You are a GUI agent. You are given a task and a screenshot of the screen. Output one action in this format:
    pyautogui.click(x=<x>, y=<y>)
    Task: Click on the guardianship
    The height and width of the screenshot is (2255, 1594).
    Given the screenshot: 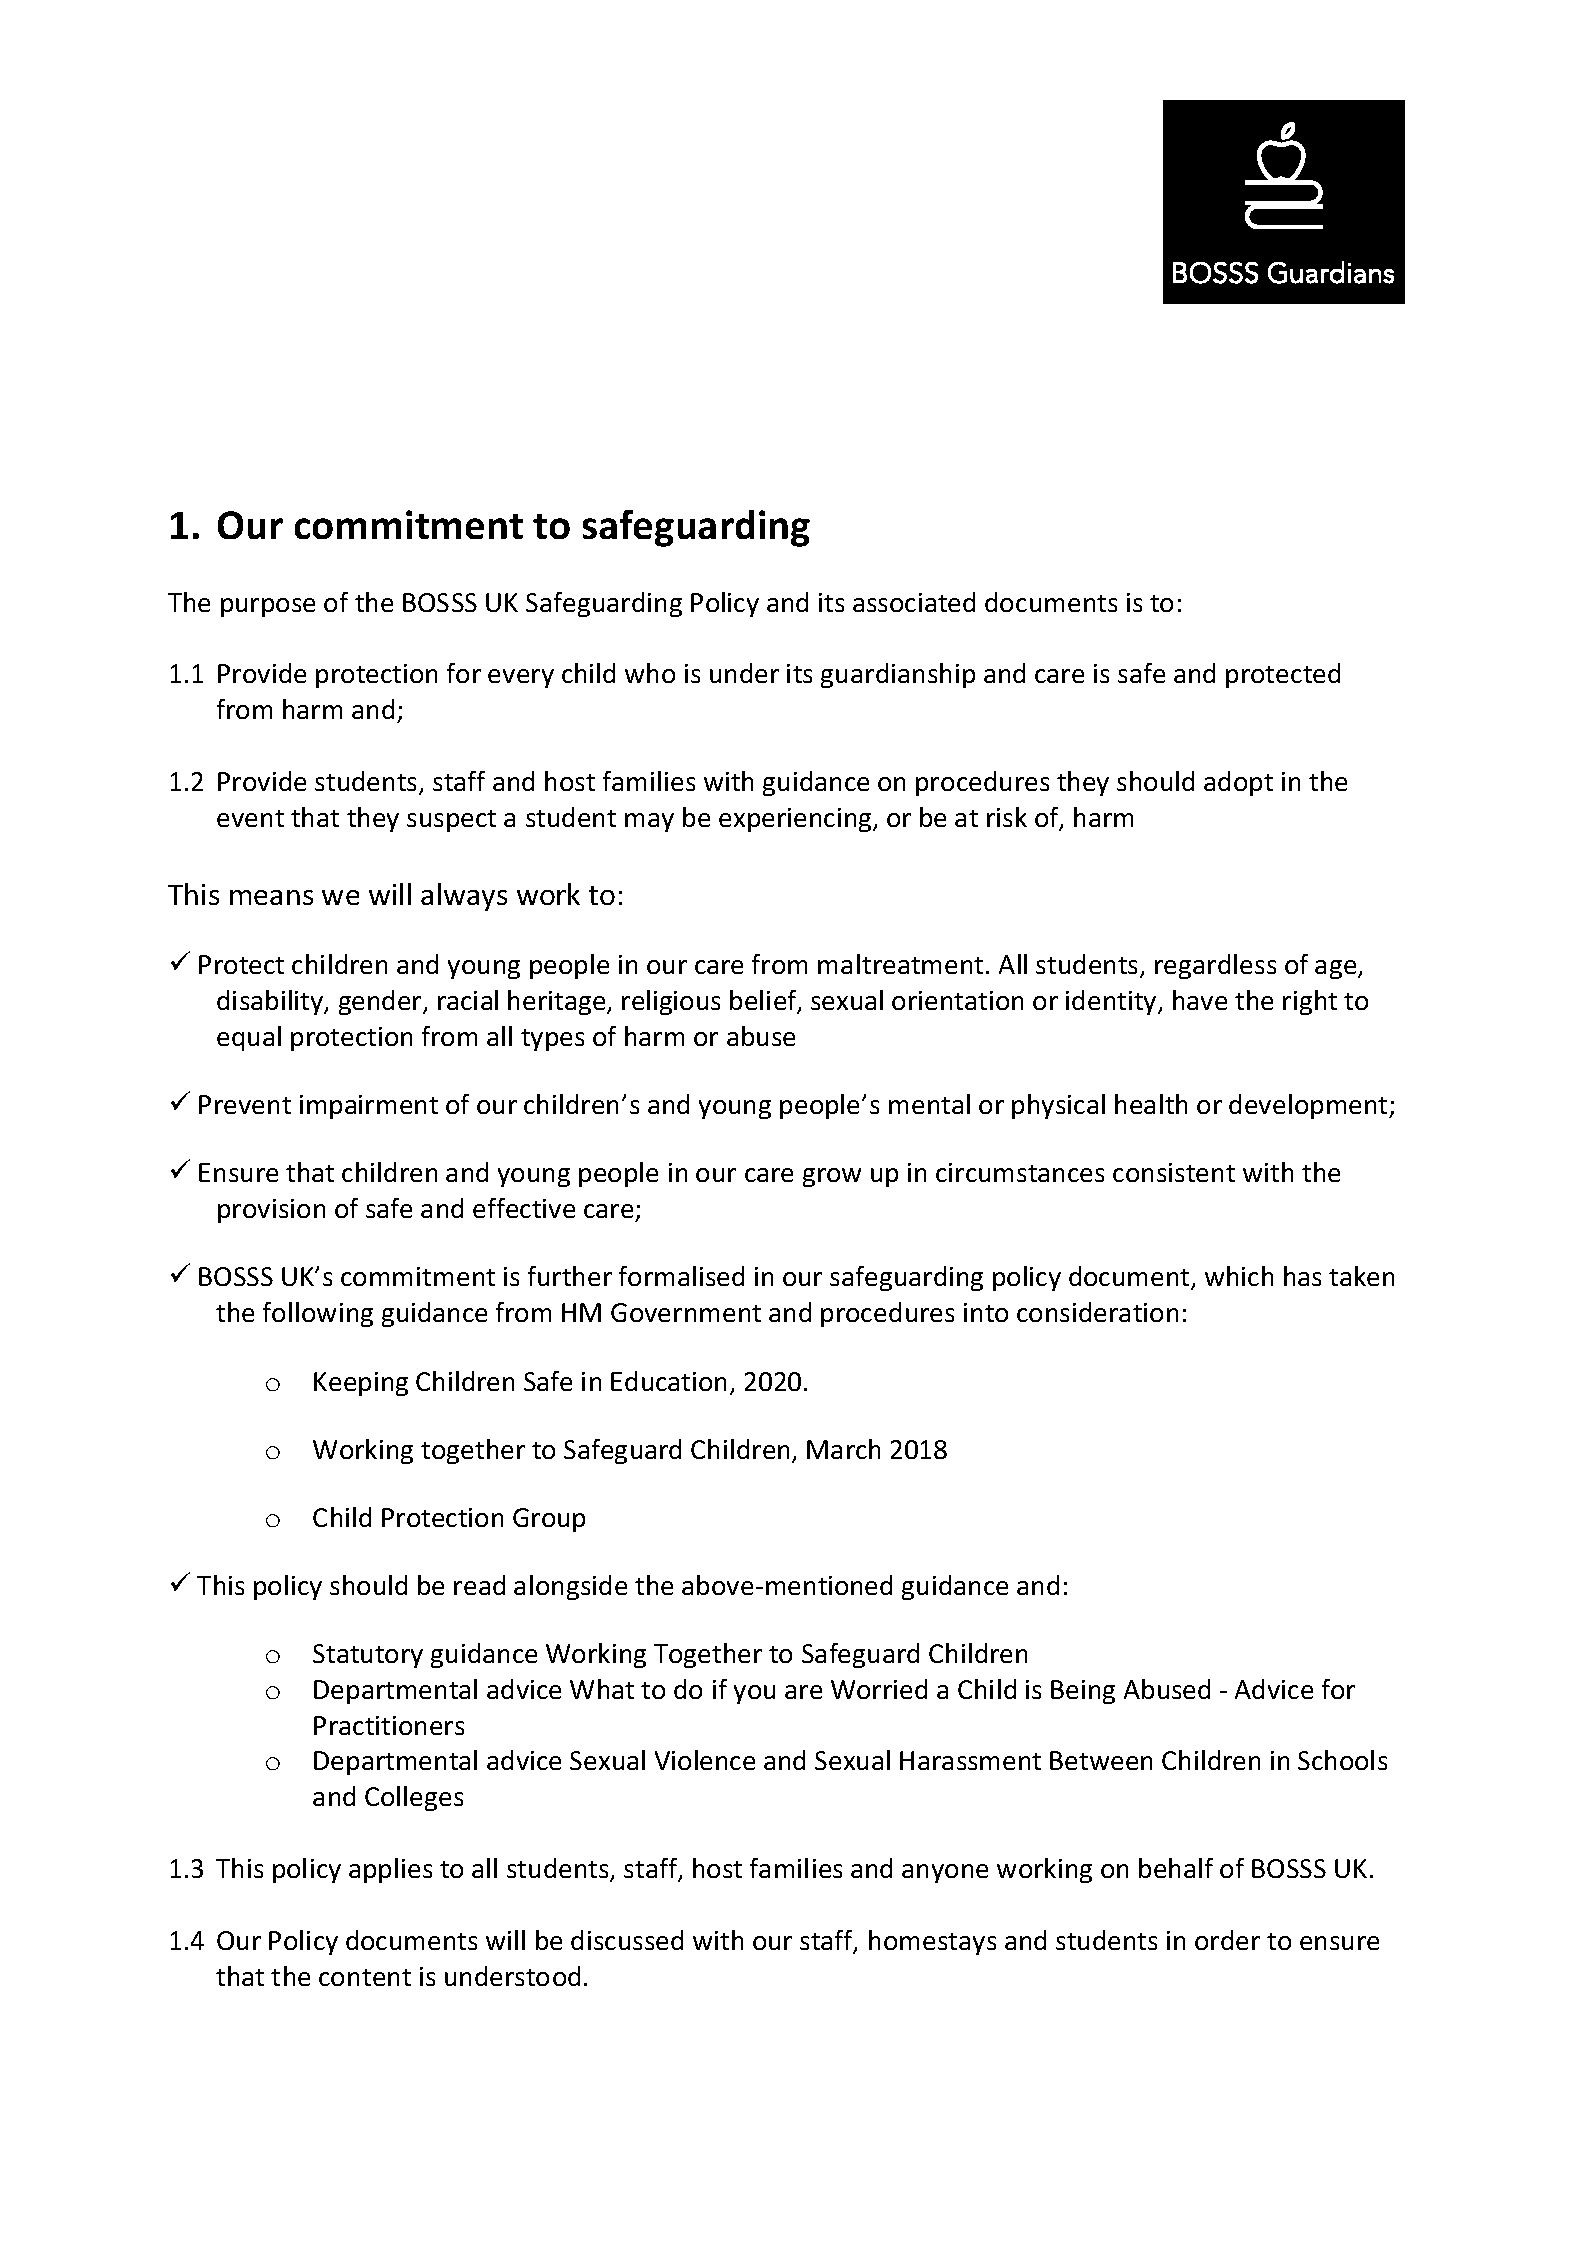 What is the action you would take?
    pyautogui.click(x=898, y=675)
